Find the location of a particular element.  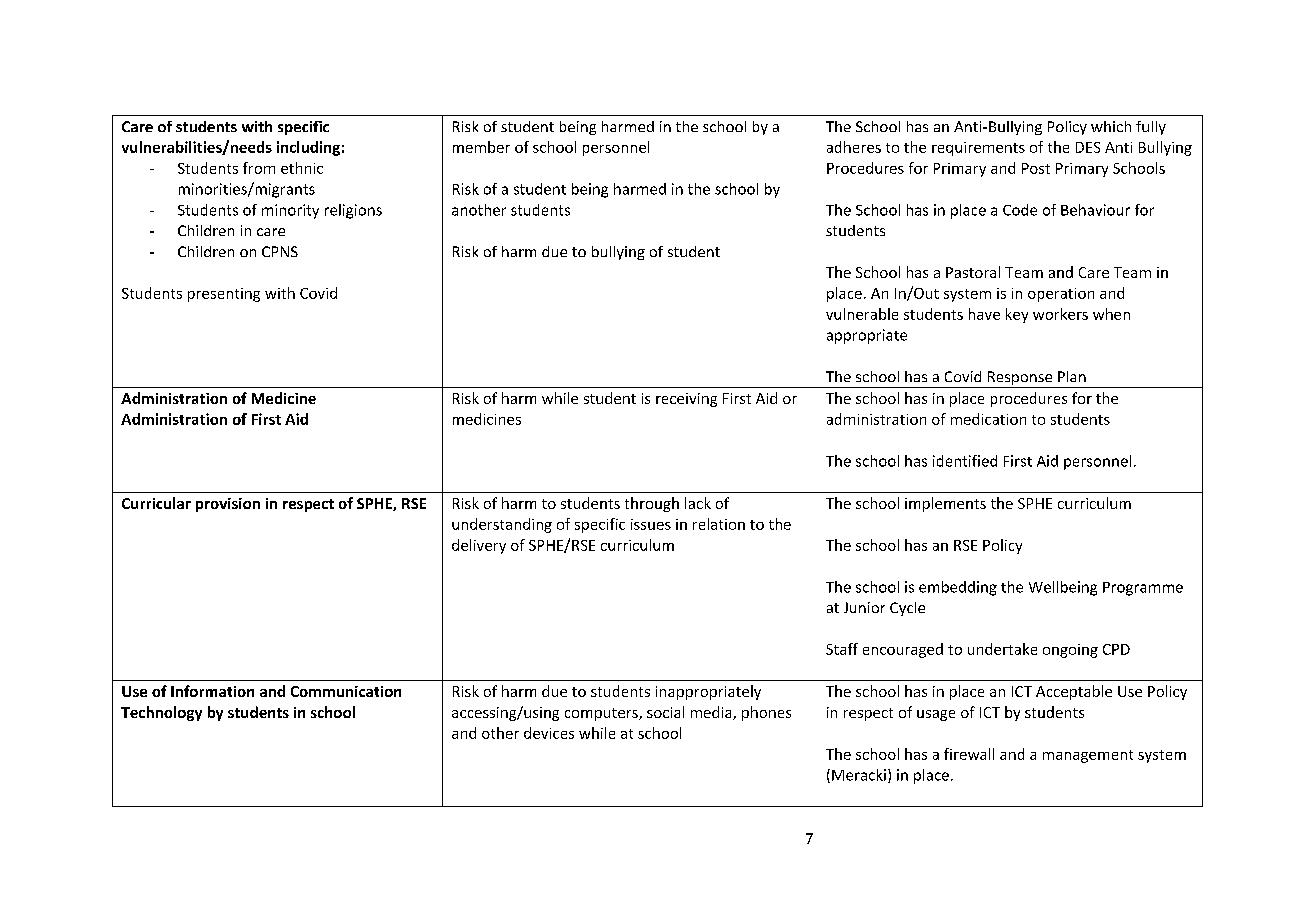

receiving is located at coordinates (686, 400).
